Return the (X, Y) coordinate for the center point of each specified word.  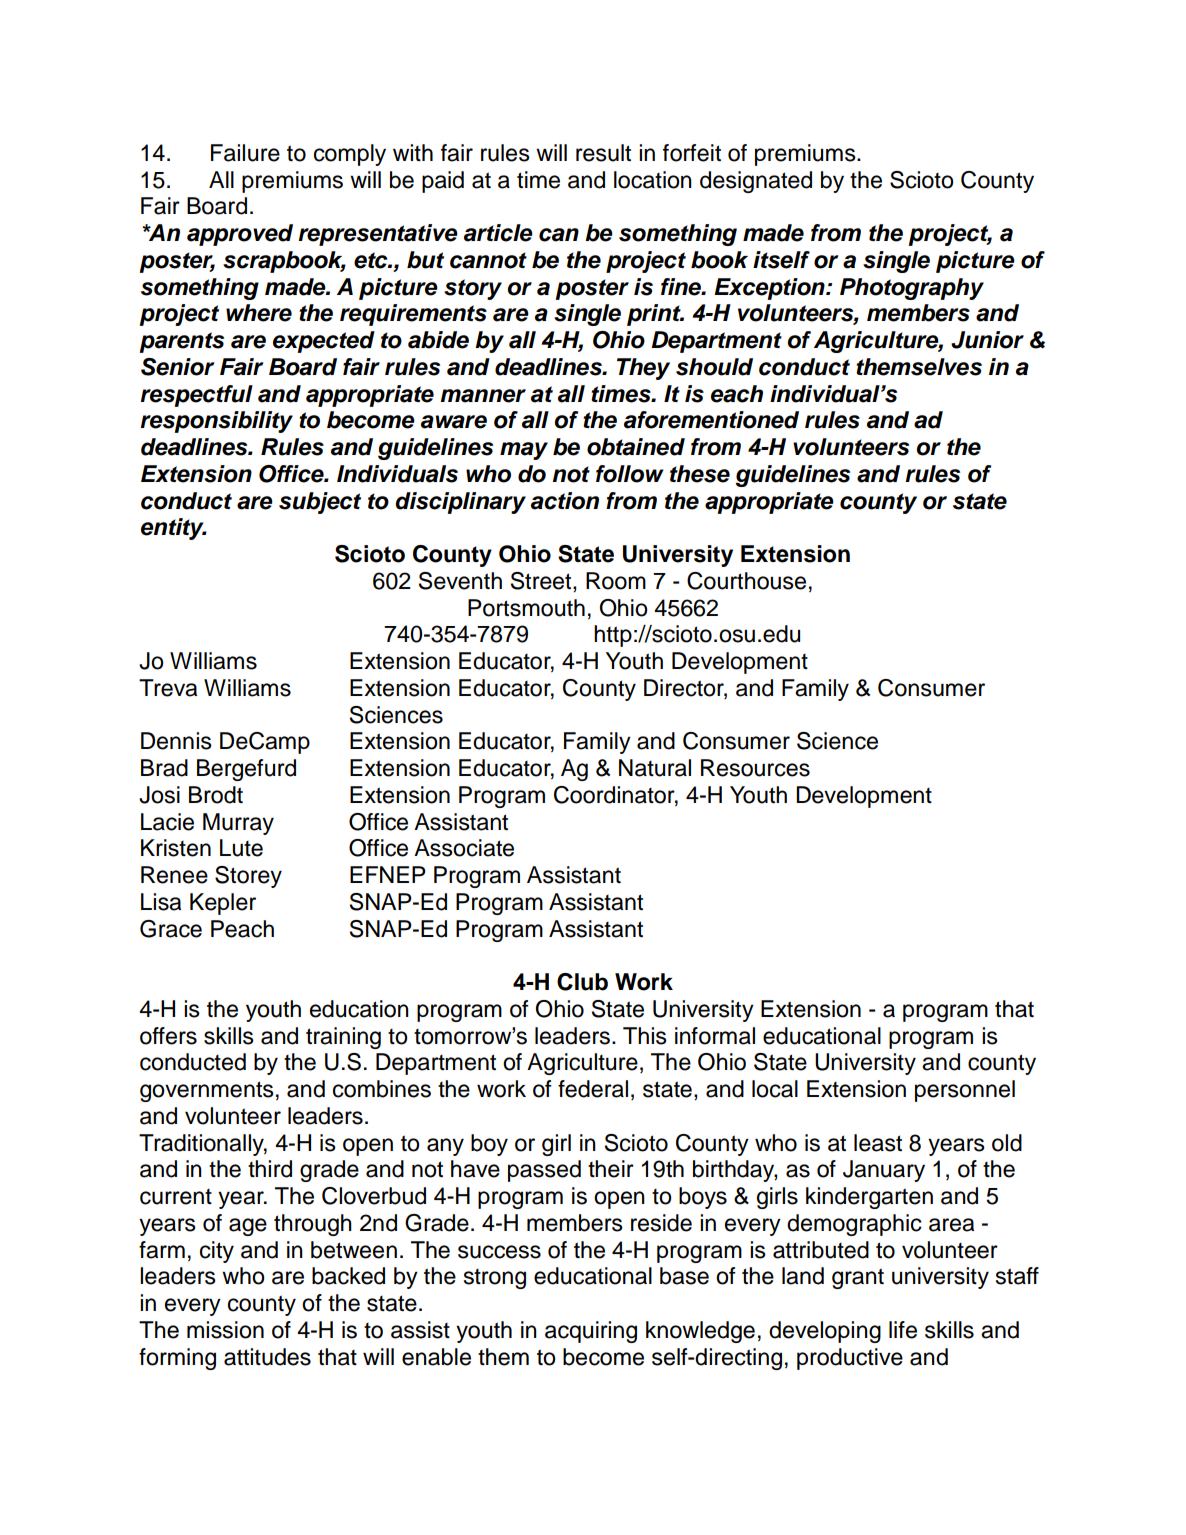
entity (173, 529)
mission (225, 1330)
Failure (245, 153)
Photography (912, 289)
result (603, 153)
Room (616, 581)
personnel (965, 1091)
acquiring (591, 1332)
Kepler (223, 904)
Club (582, 982)
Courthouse (746, 581)
